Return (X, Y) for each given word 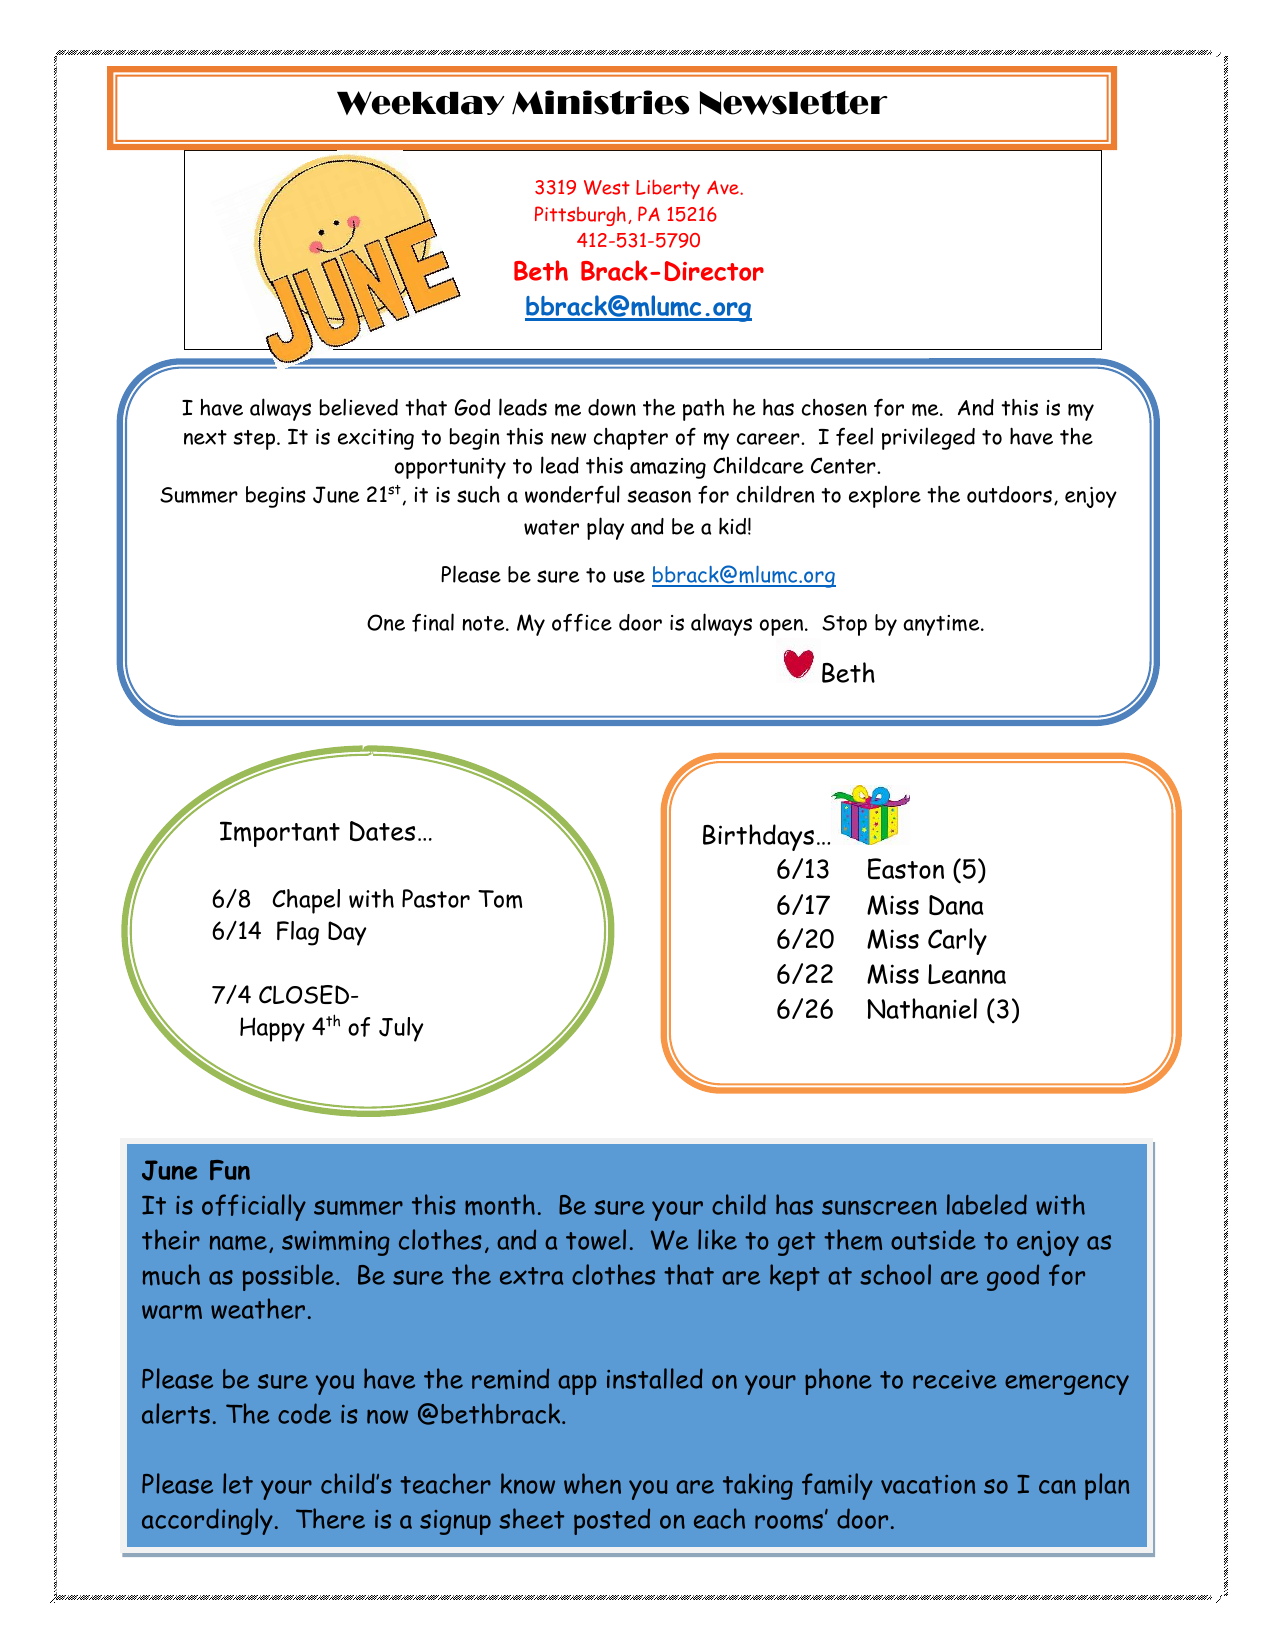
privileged (928, 438)
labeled (987, 1204)
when (592, 1483)
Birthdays (758, 837)
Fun (230, 1170)
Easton (906, 869)
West (607, 187)
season (659, 496)
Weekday (420, 103)
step (255, 440)
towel (596, 1239)
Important (280, 834)
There (330, 1518)
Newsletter (794, 102)
